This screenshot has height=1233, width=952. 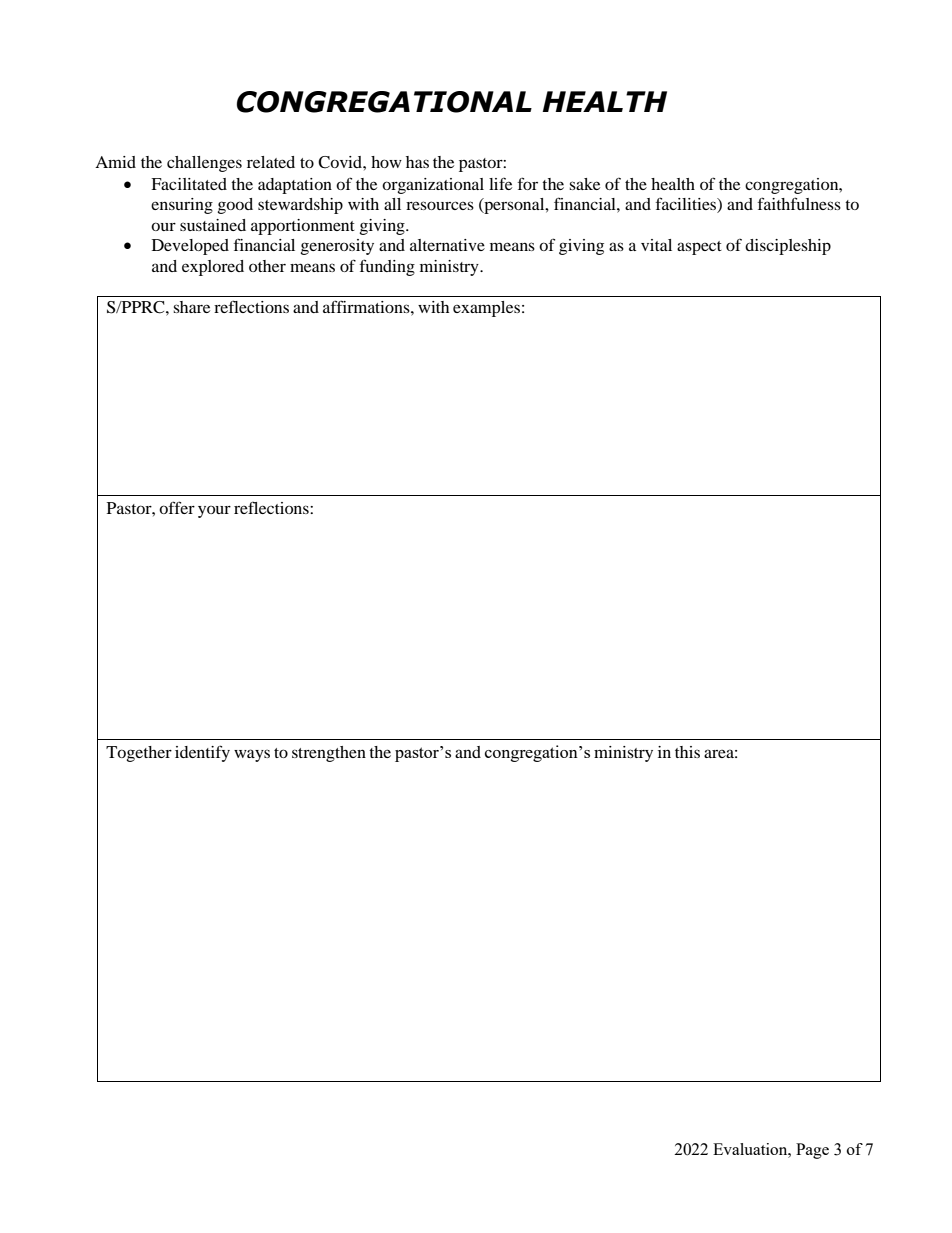 I want to click on identify, so click(x=202, y=753).
